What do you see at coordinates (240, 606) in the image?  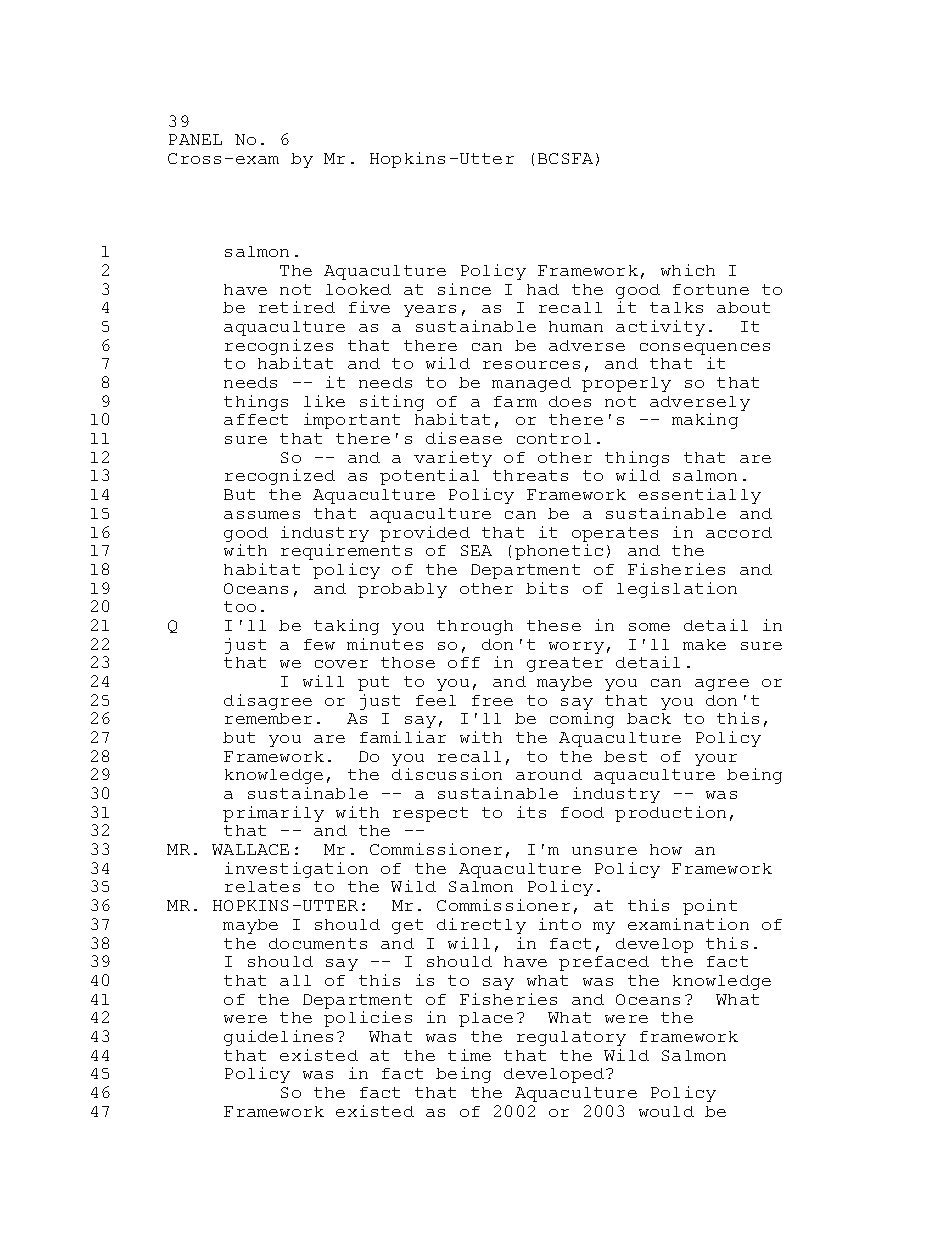 I see `too` at bounding box center [240, 606].
